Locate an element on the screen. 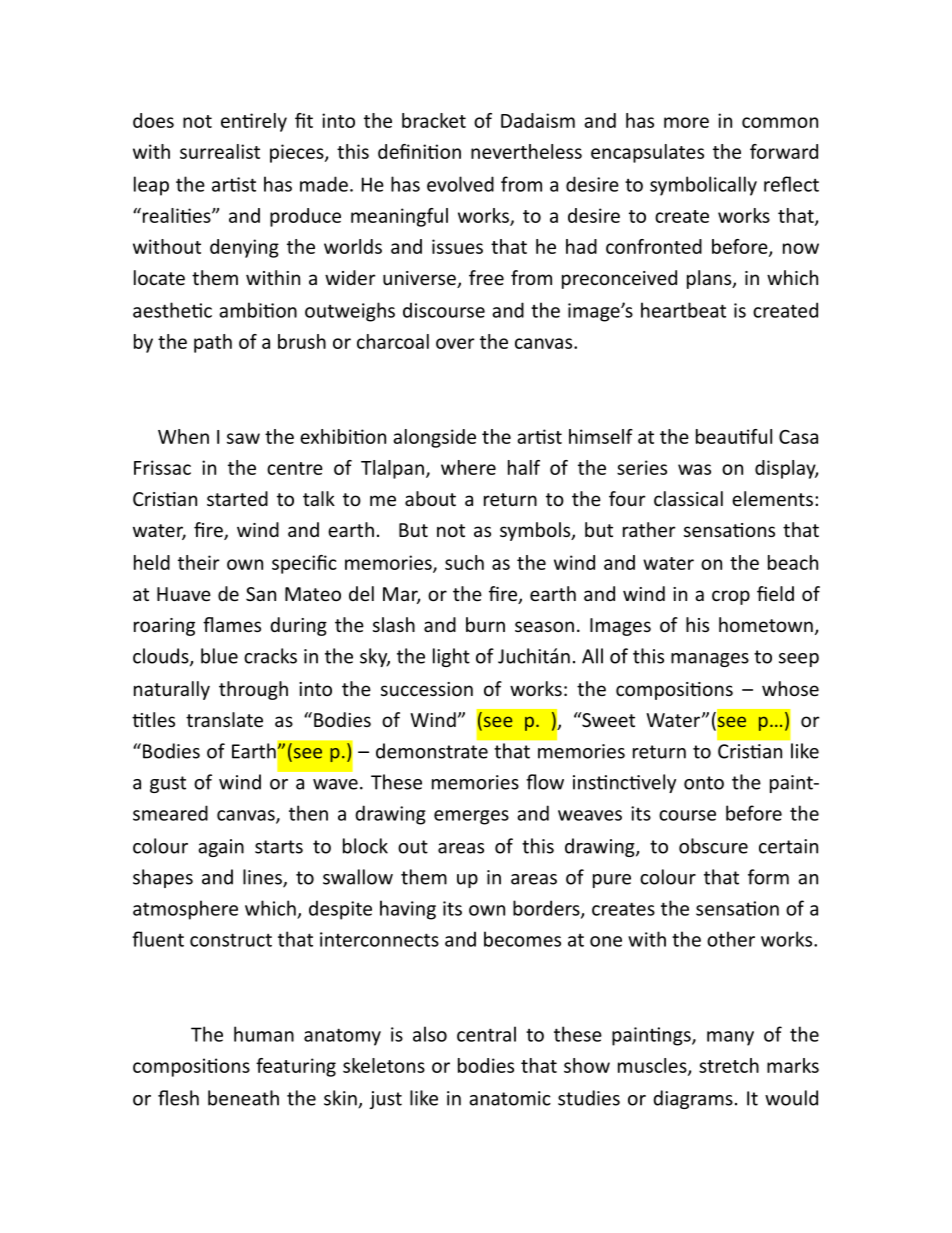 The width and height of the screenshot is (952, 1233). more is located at coordinates (686, 122).
